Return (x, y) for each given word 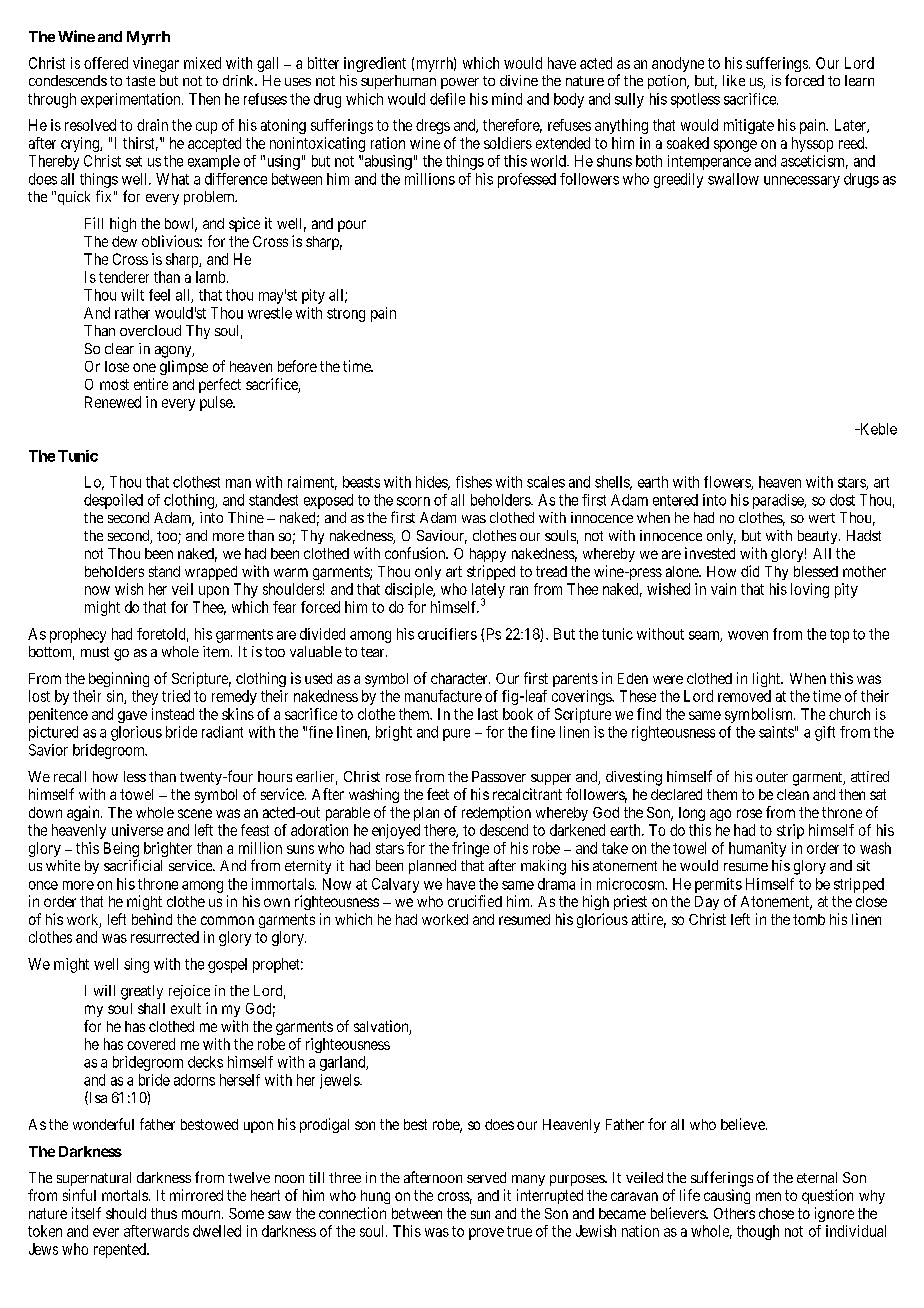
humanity (757, 849)
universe (137, 830)
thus (164, 1213)
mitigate (749, 126)
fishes (474, 482)
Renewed (113, 402)
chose (776, 1213)
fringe (470, 849)
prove (486, 1234)
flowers (728, 483)
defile (447, 99)
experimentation (132, 100)
